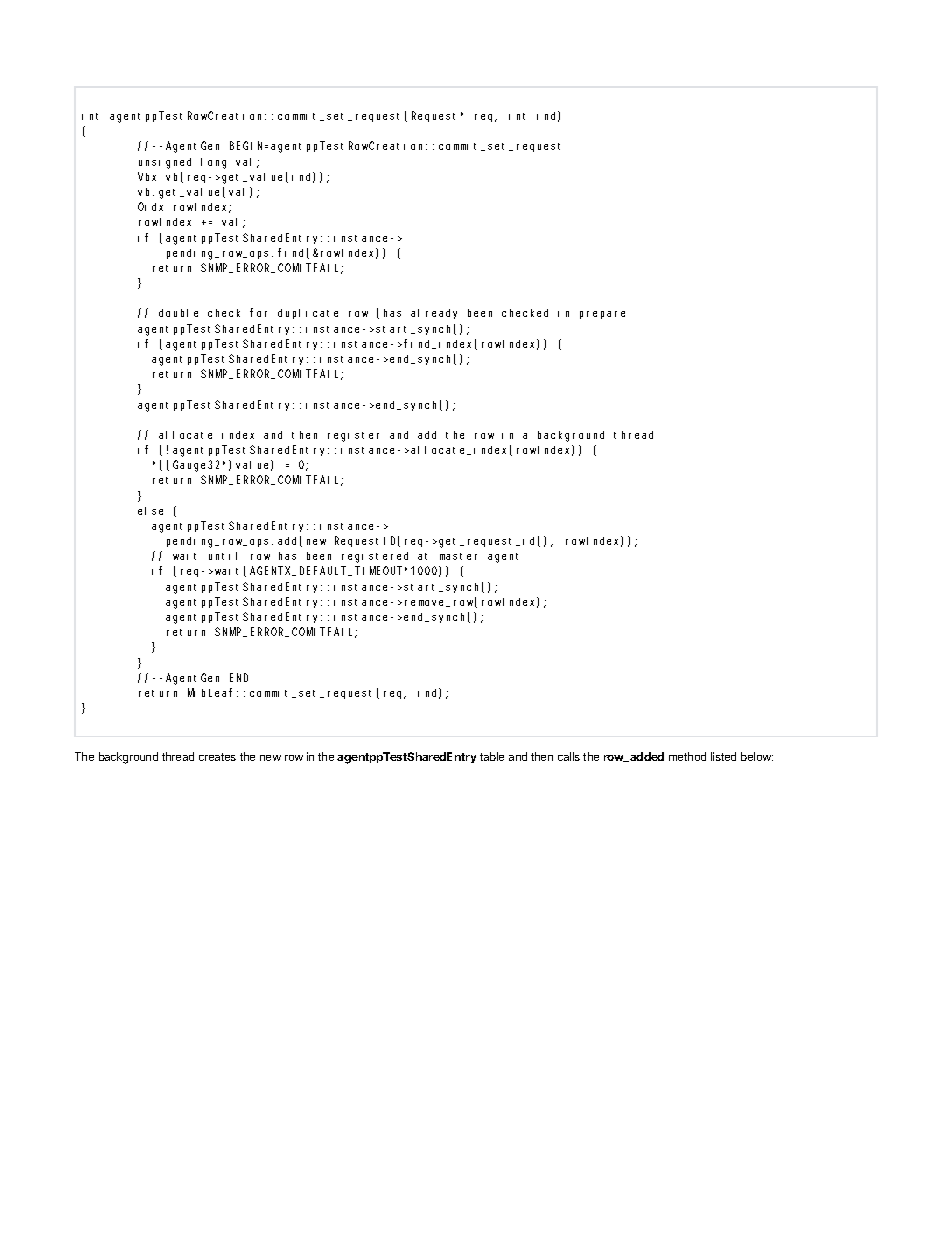 The width and height of the screenshot is (952, 1233). What do you see at coordinates (217, 757) in the screenshot?
I see `creates` at bounding box center [217, 757].
